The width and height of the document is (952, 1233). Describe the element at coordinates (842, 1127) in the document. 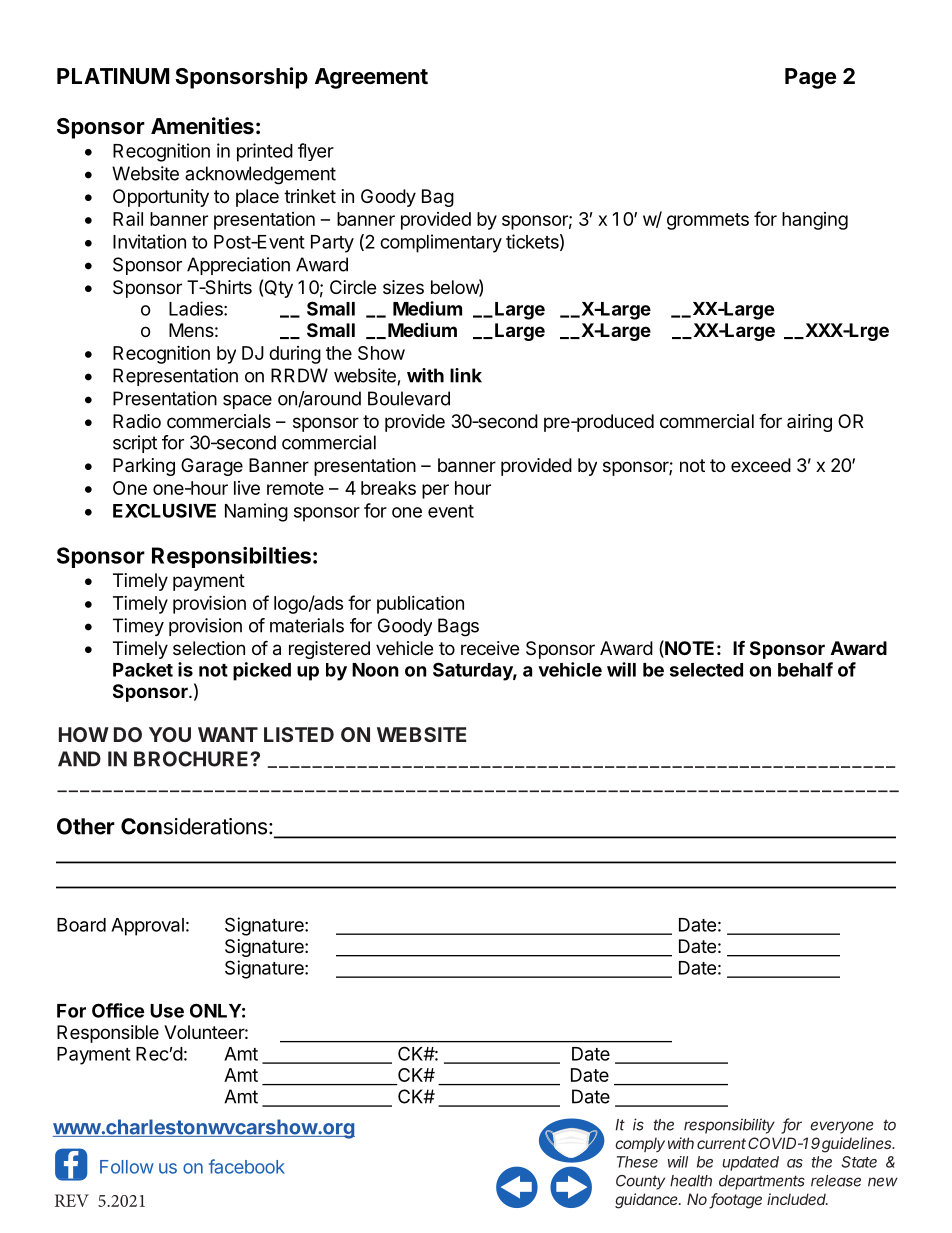

I see `everyone` at that location.
